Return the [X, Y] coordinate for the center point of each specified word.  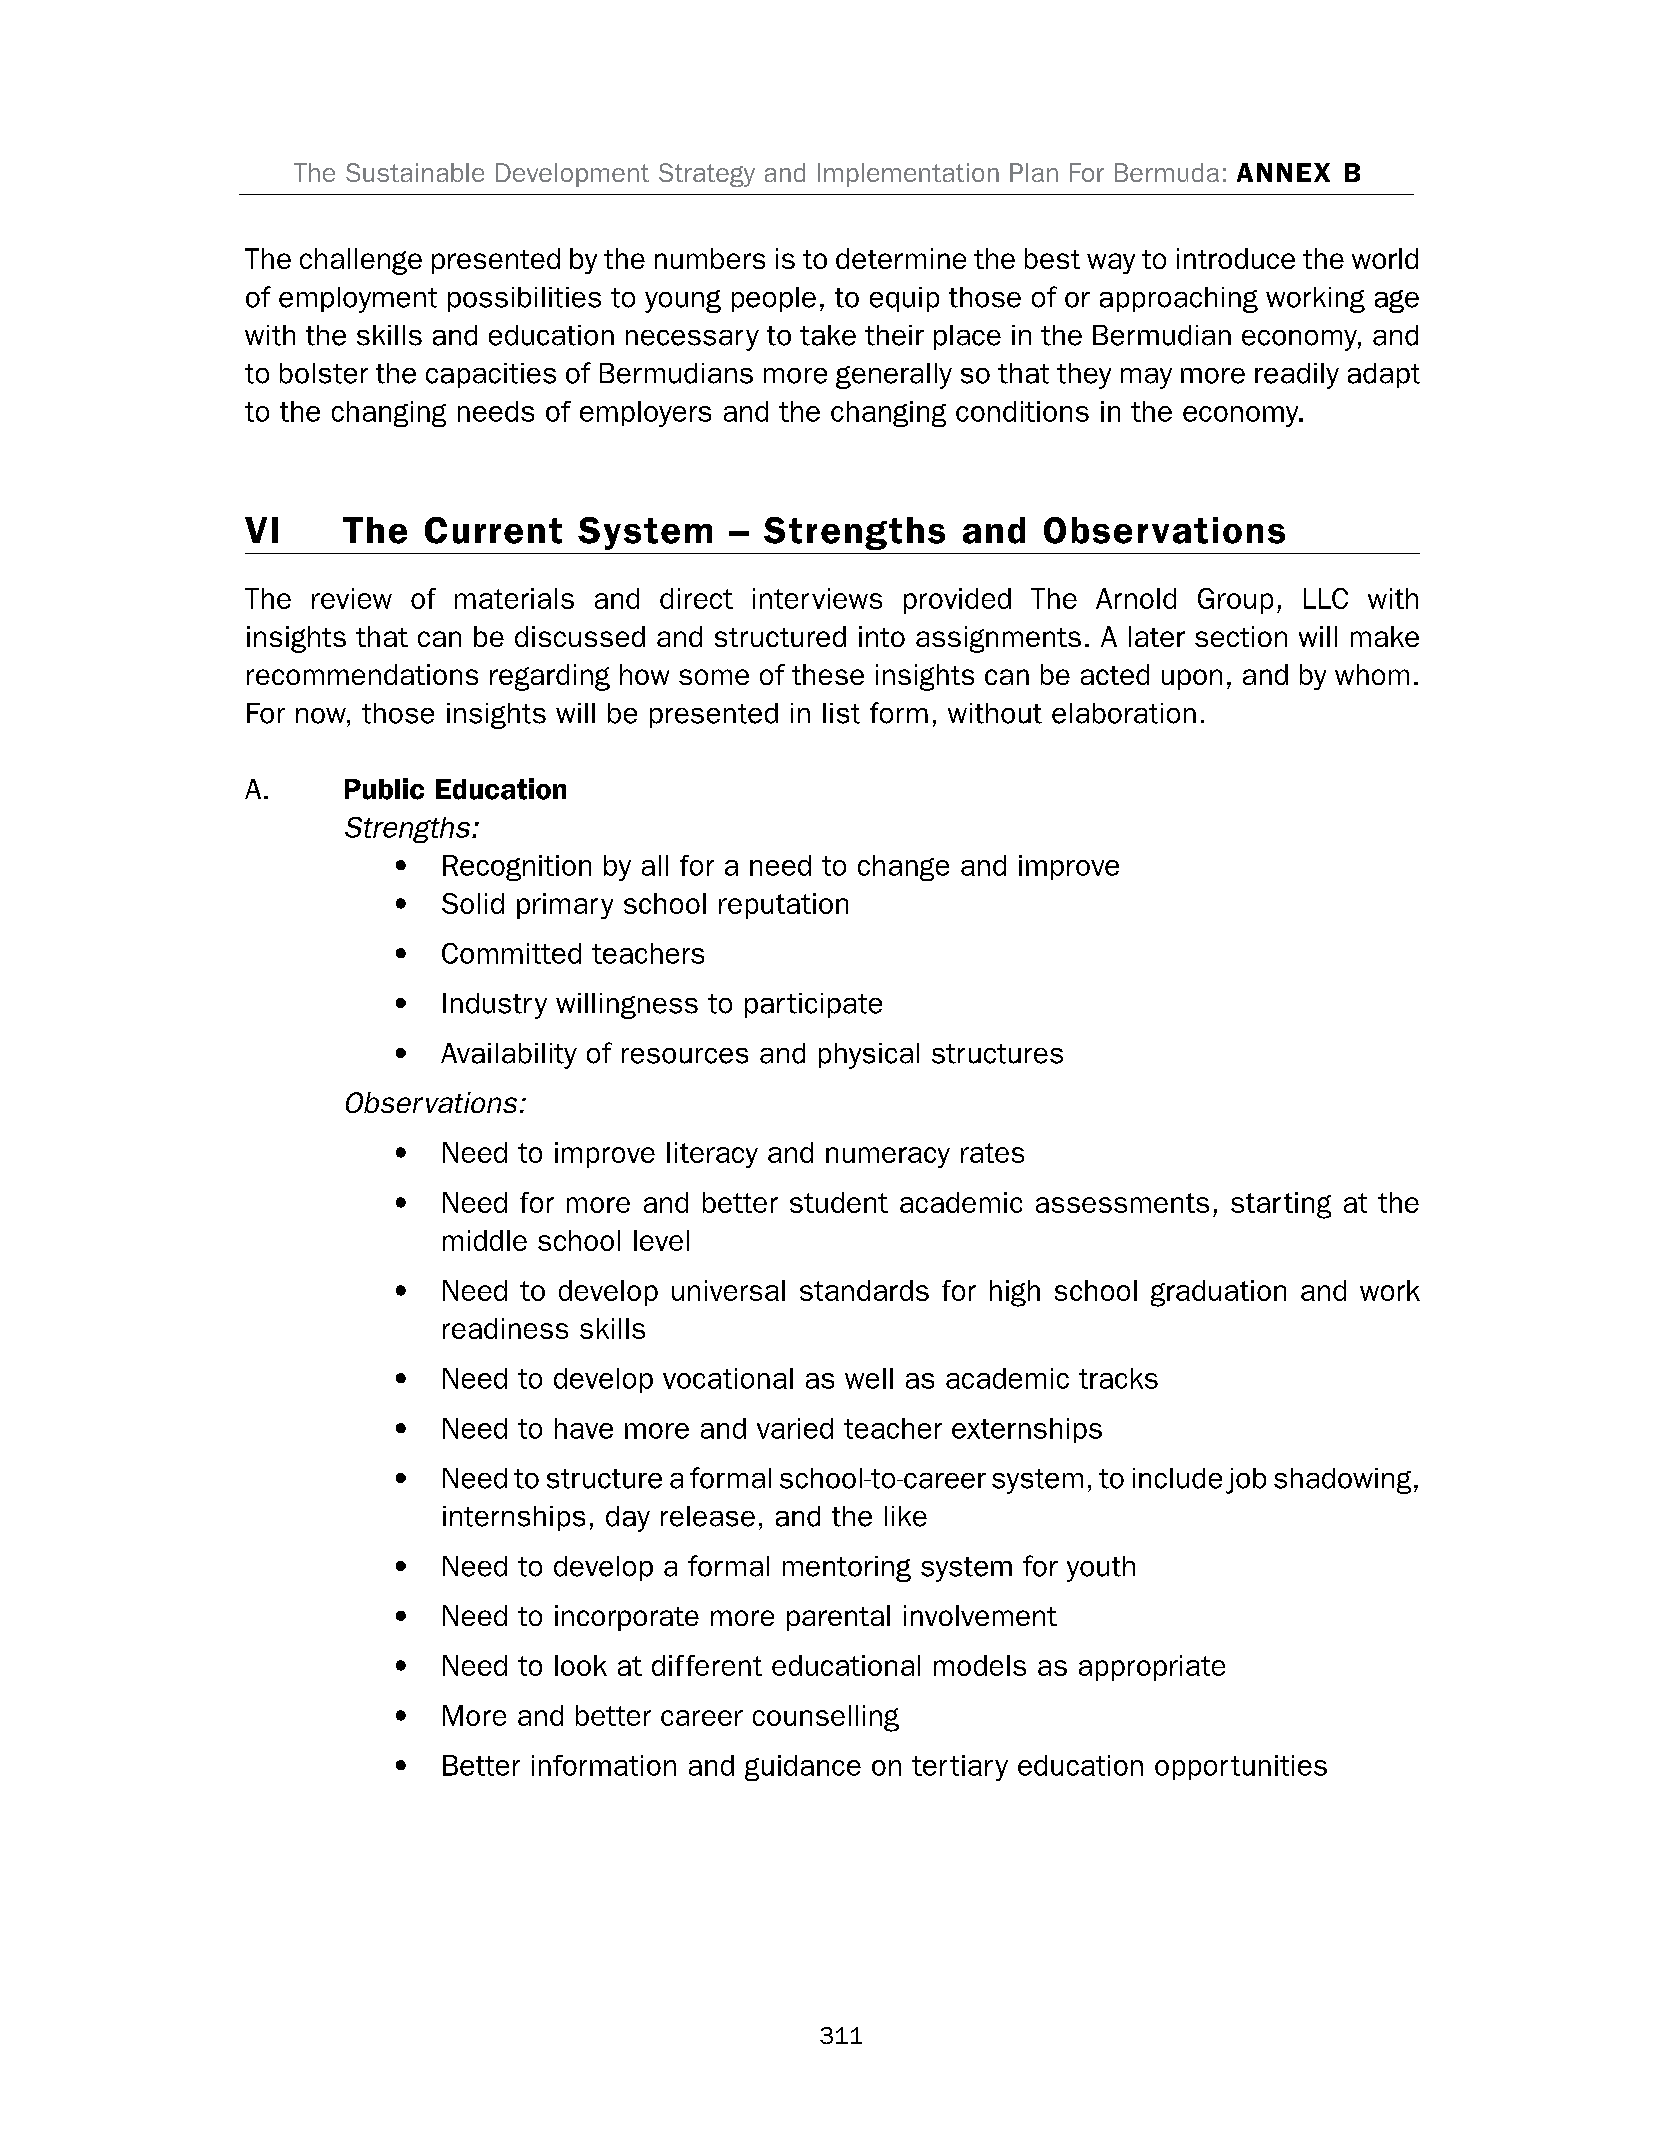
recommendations [362, 674]
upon [1192, 679]
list [841, 713]
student [839, 1202]
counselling [826, 1718]
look [581, 1665]
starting [1281, 1205]
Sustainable [415, 172]
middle [485, 1240]
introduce [1236, 258]
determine [901, 258]
